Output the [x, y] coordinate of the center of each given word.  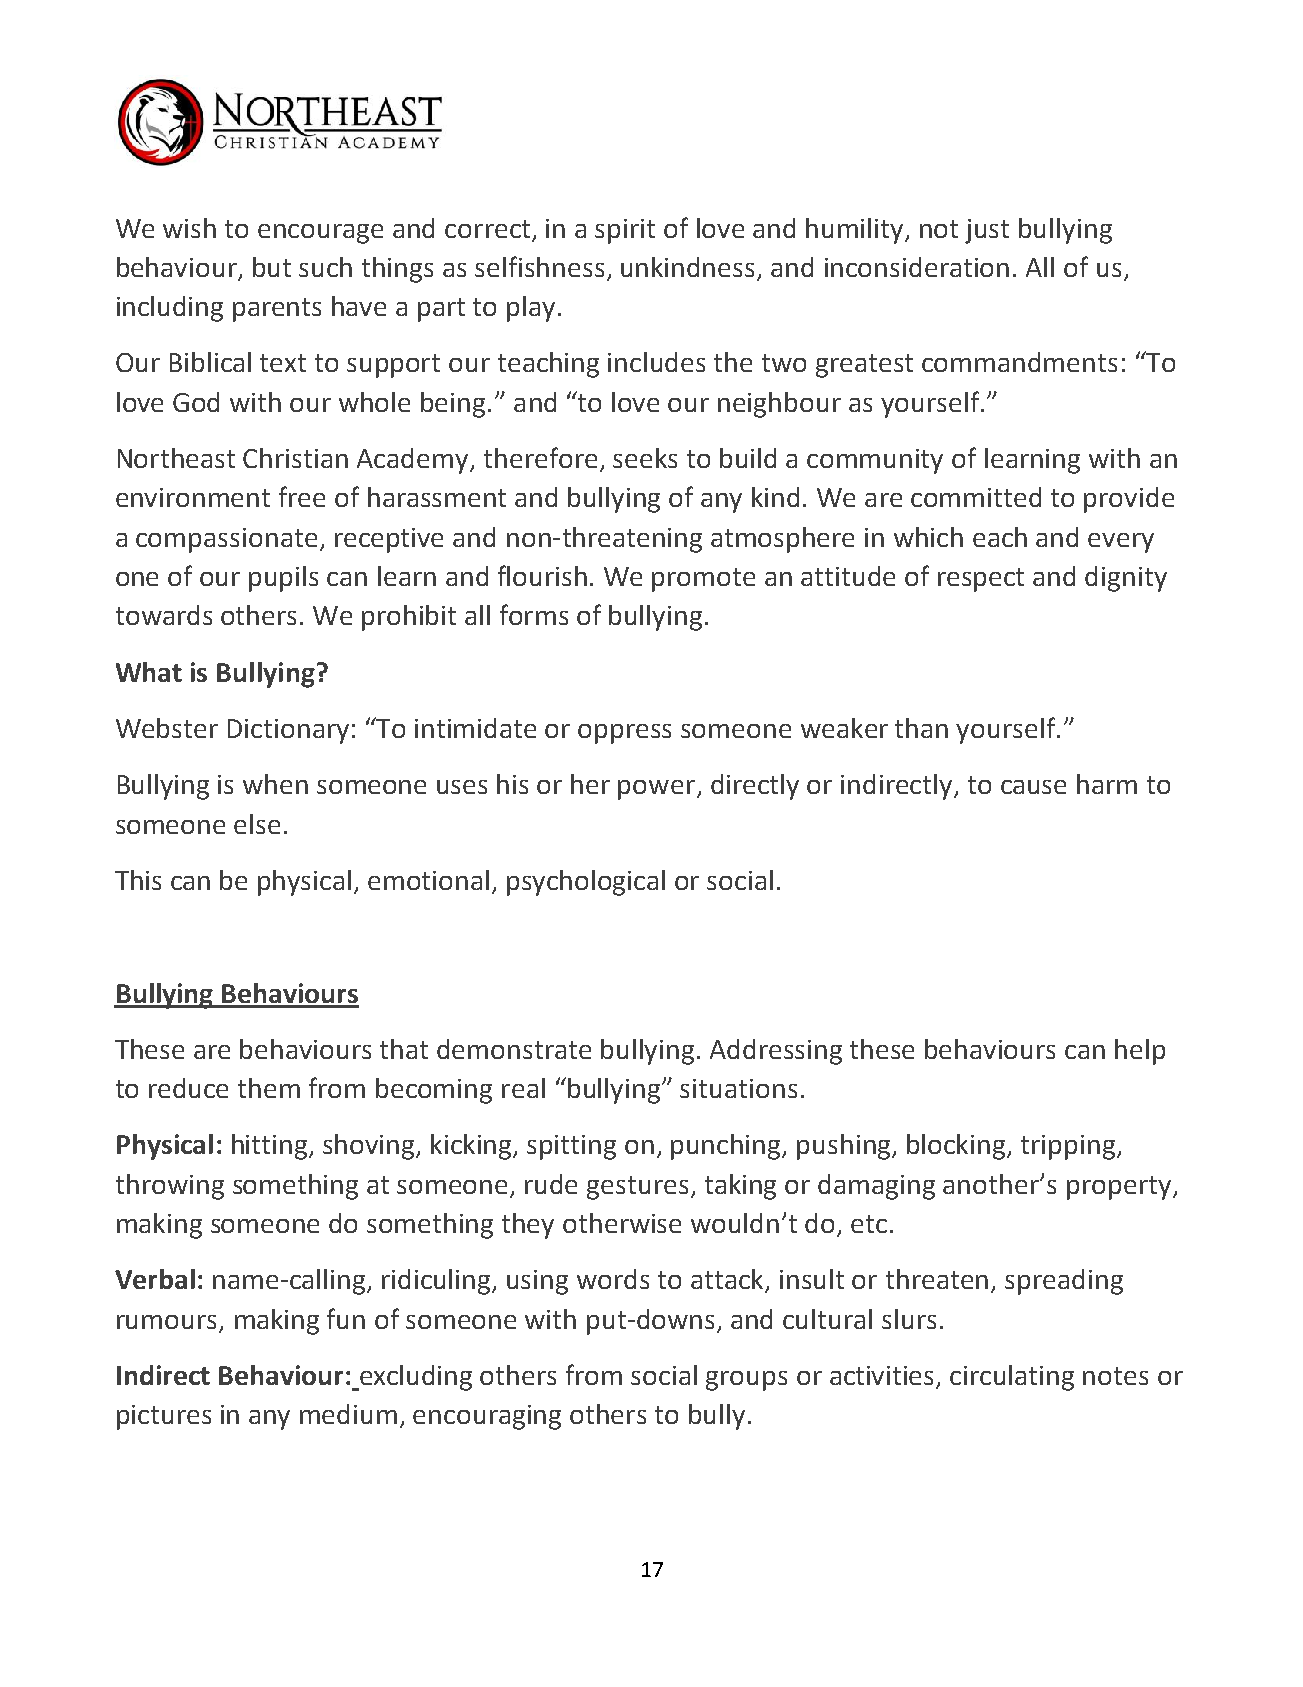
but [272, 267]
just [987, 231]
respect [981, 580]
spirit [625, 231]
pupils [283, 579]
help [1140, 1052]
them [269, 1088]
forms [534, 614]
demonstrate [514, 1049]
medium [348, 1414]
